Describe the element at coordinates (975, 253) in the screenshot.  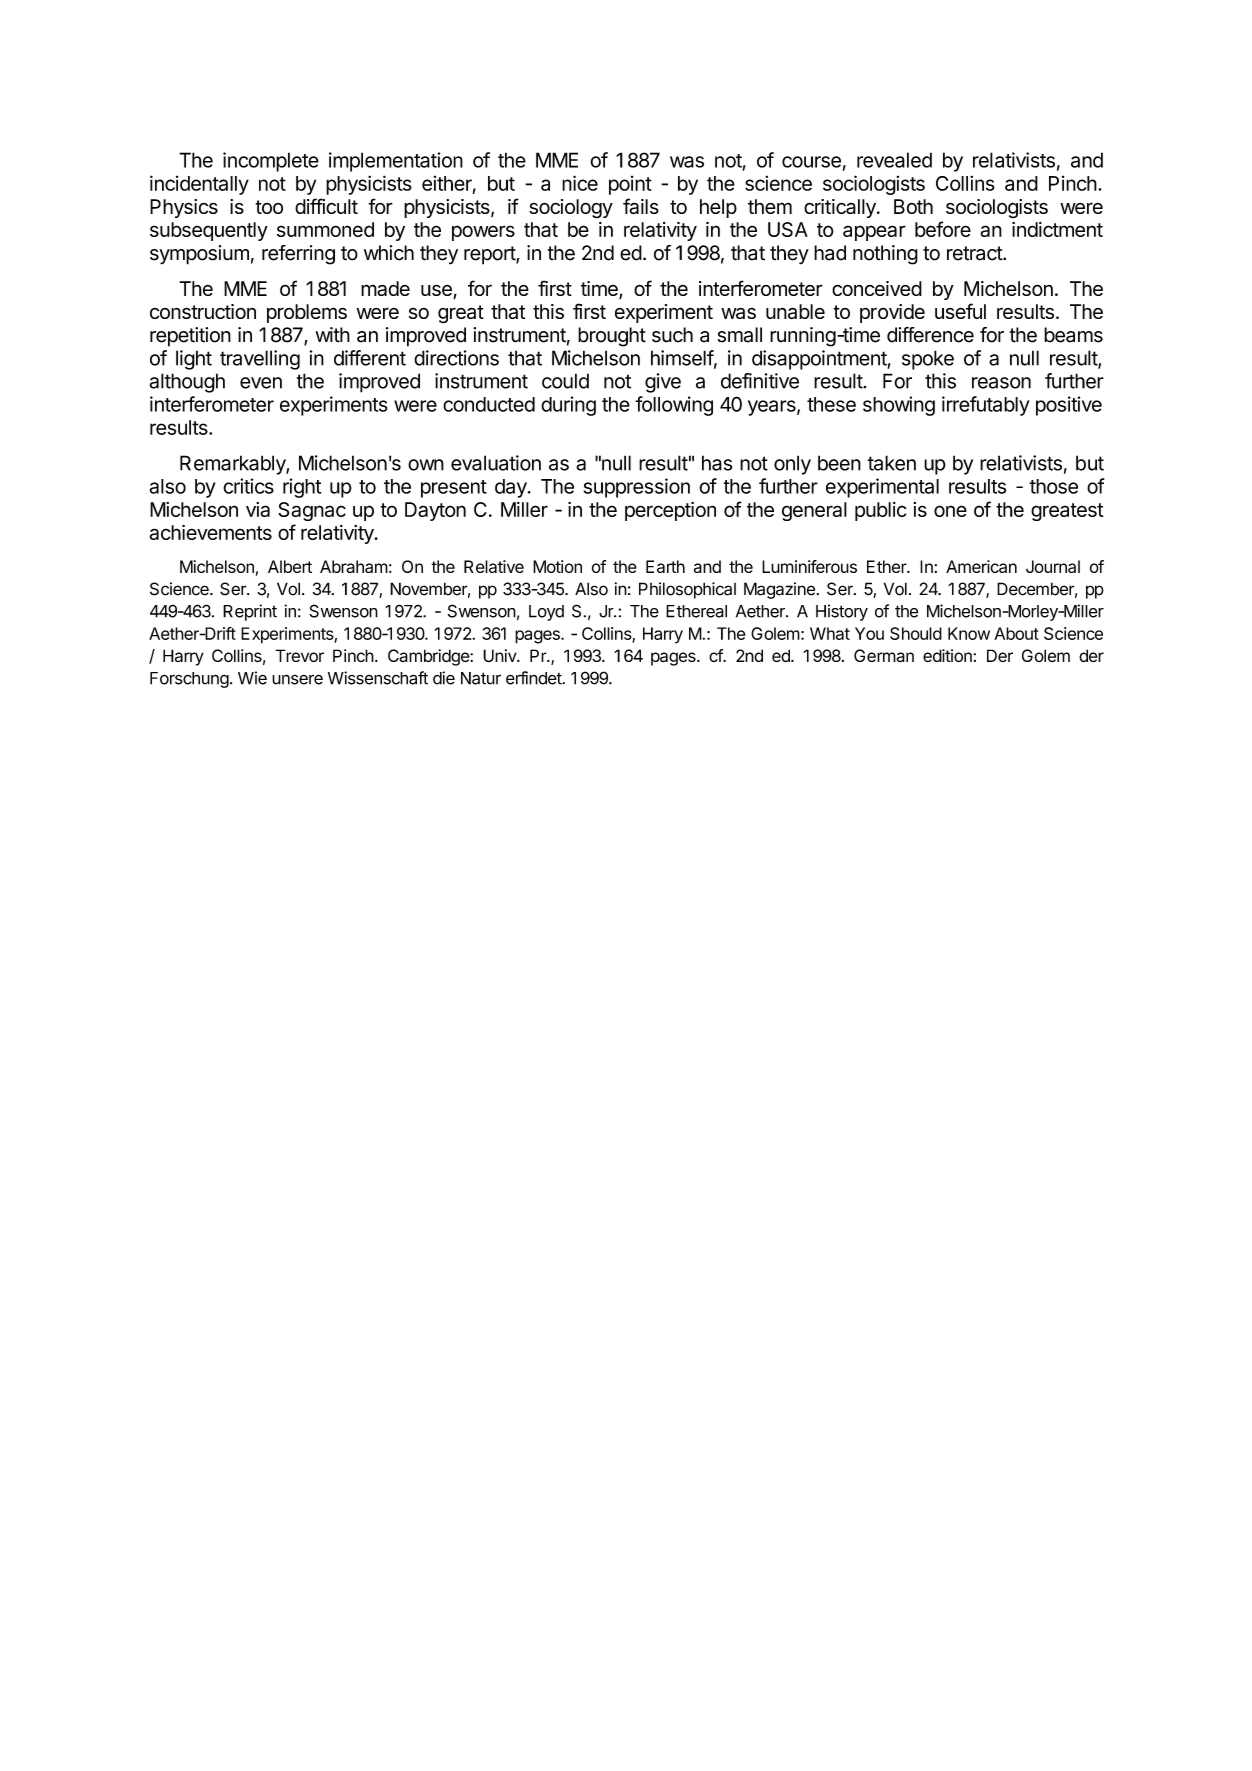
I see `retract` at that location.
